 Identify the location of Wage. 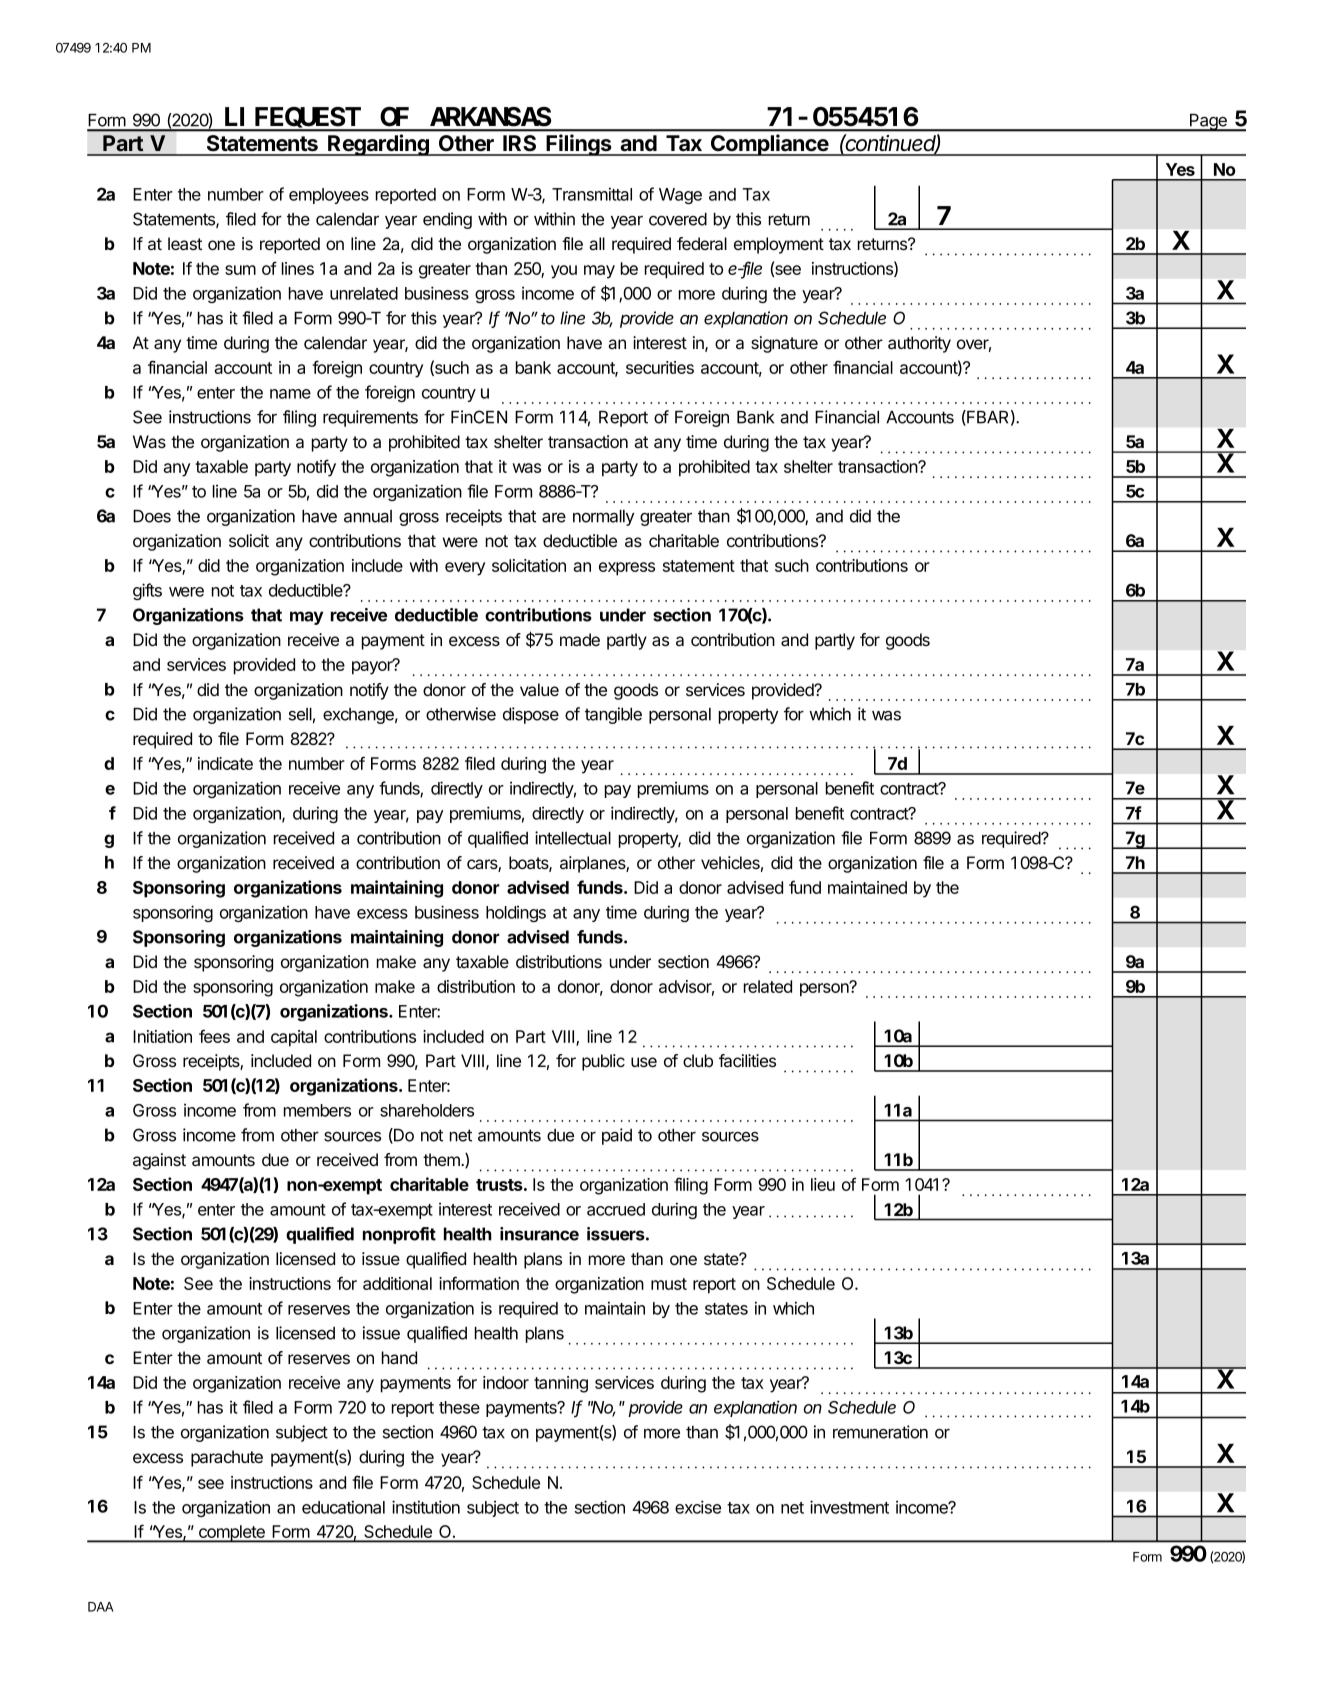
(680, 196).
